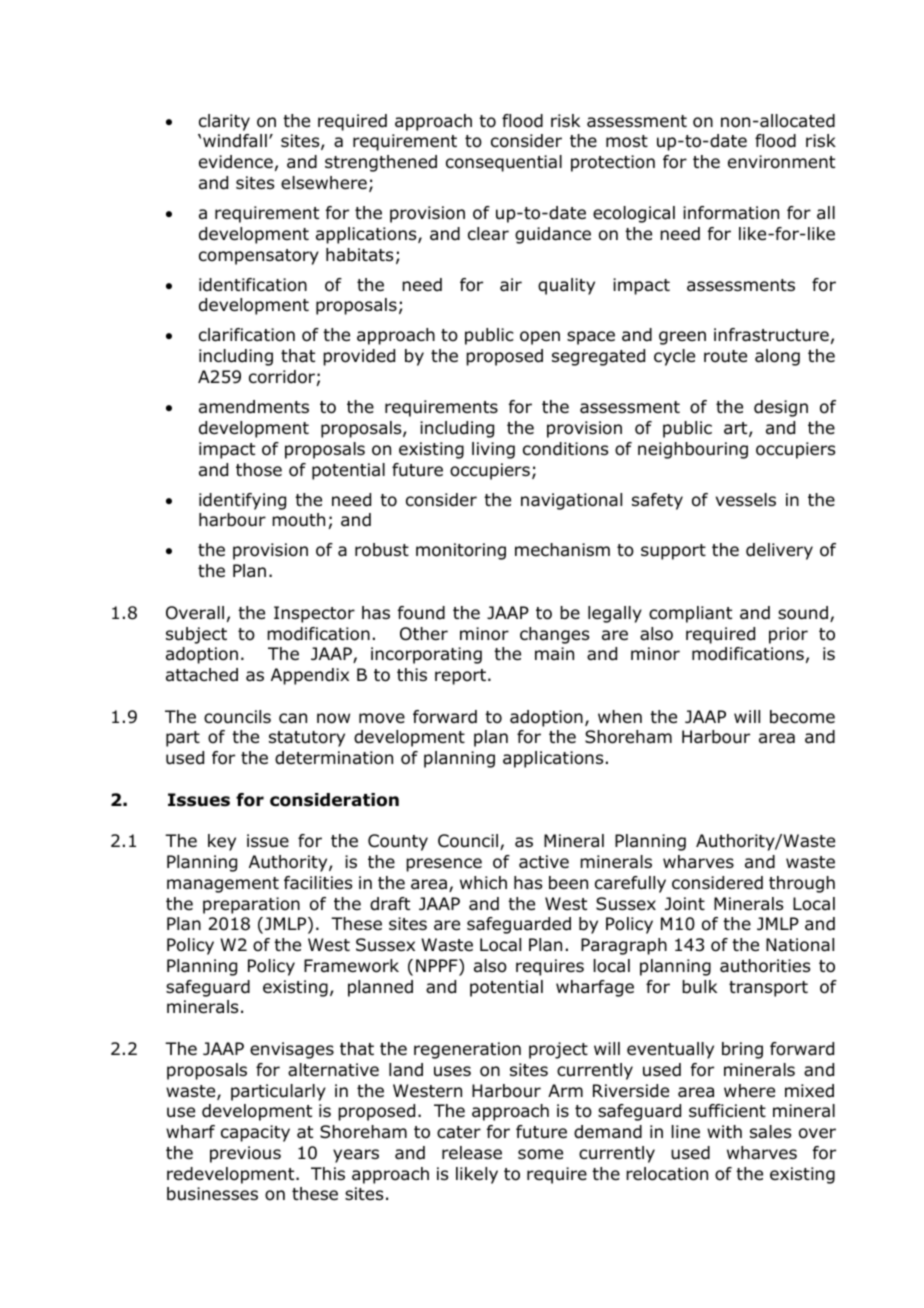 Image resolution: width=924 pixels, height=1308 pixels. I want to click on evidence, so click(236, 162).
